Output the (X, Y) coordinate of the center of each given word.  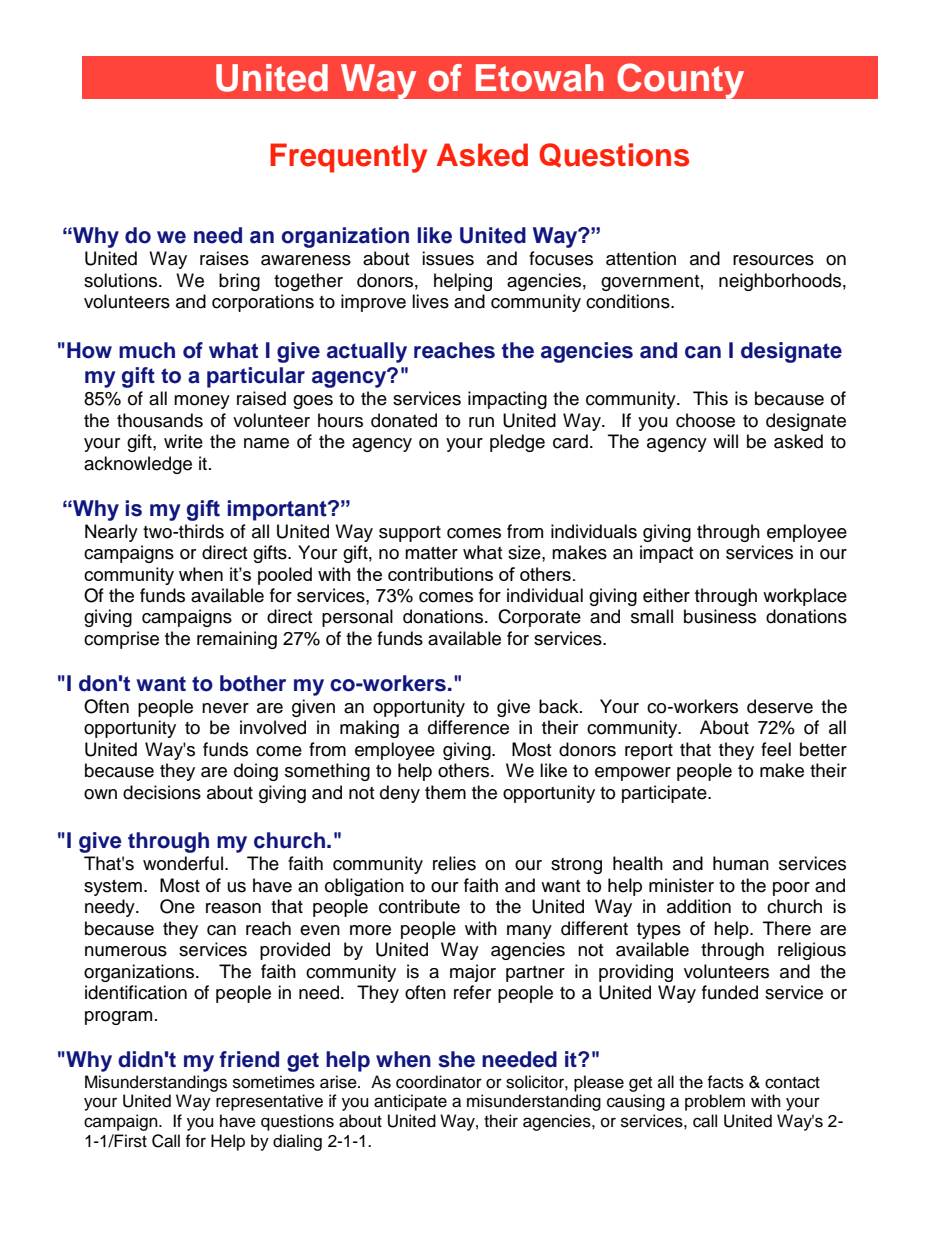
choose (705, 420)
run (481, 422)
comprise (121, 640)
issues (448, 258)
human (741, 863)
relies (454, 863)
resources (773, 260)
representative (269, 1102)
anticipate (410, 1102)
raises (224, 258)
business (720, 616)
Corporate (539, 618)
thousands (160, 420)
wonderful (183, 863)
